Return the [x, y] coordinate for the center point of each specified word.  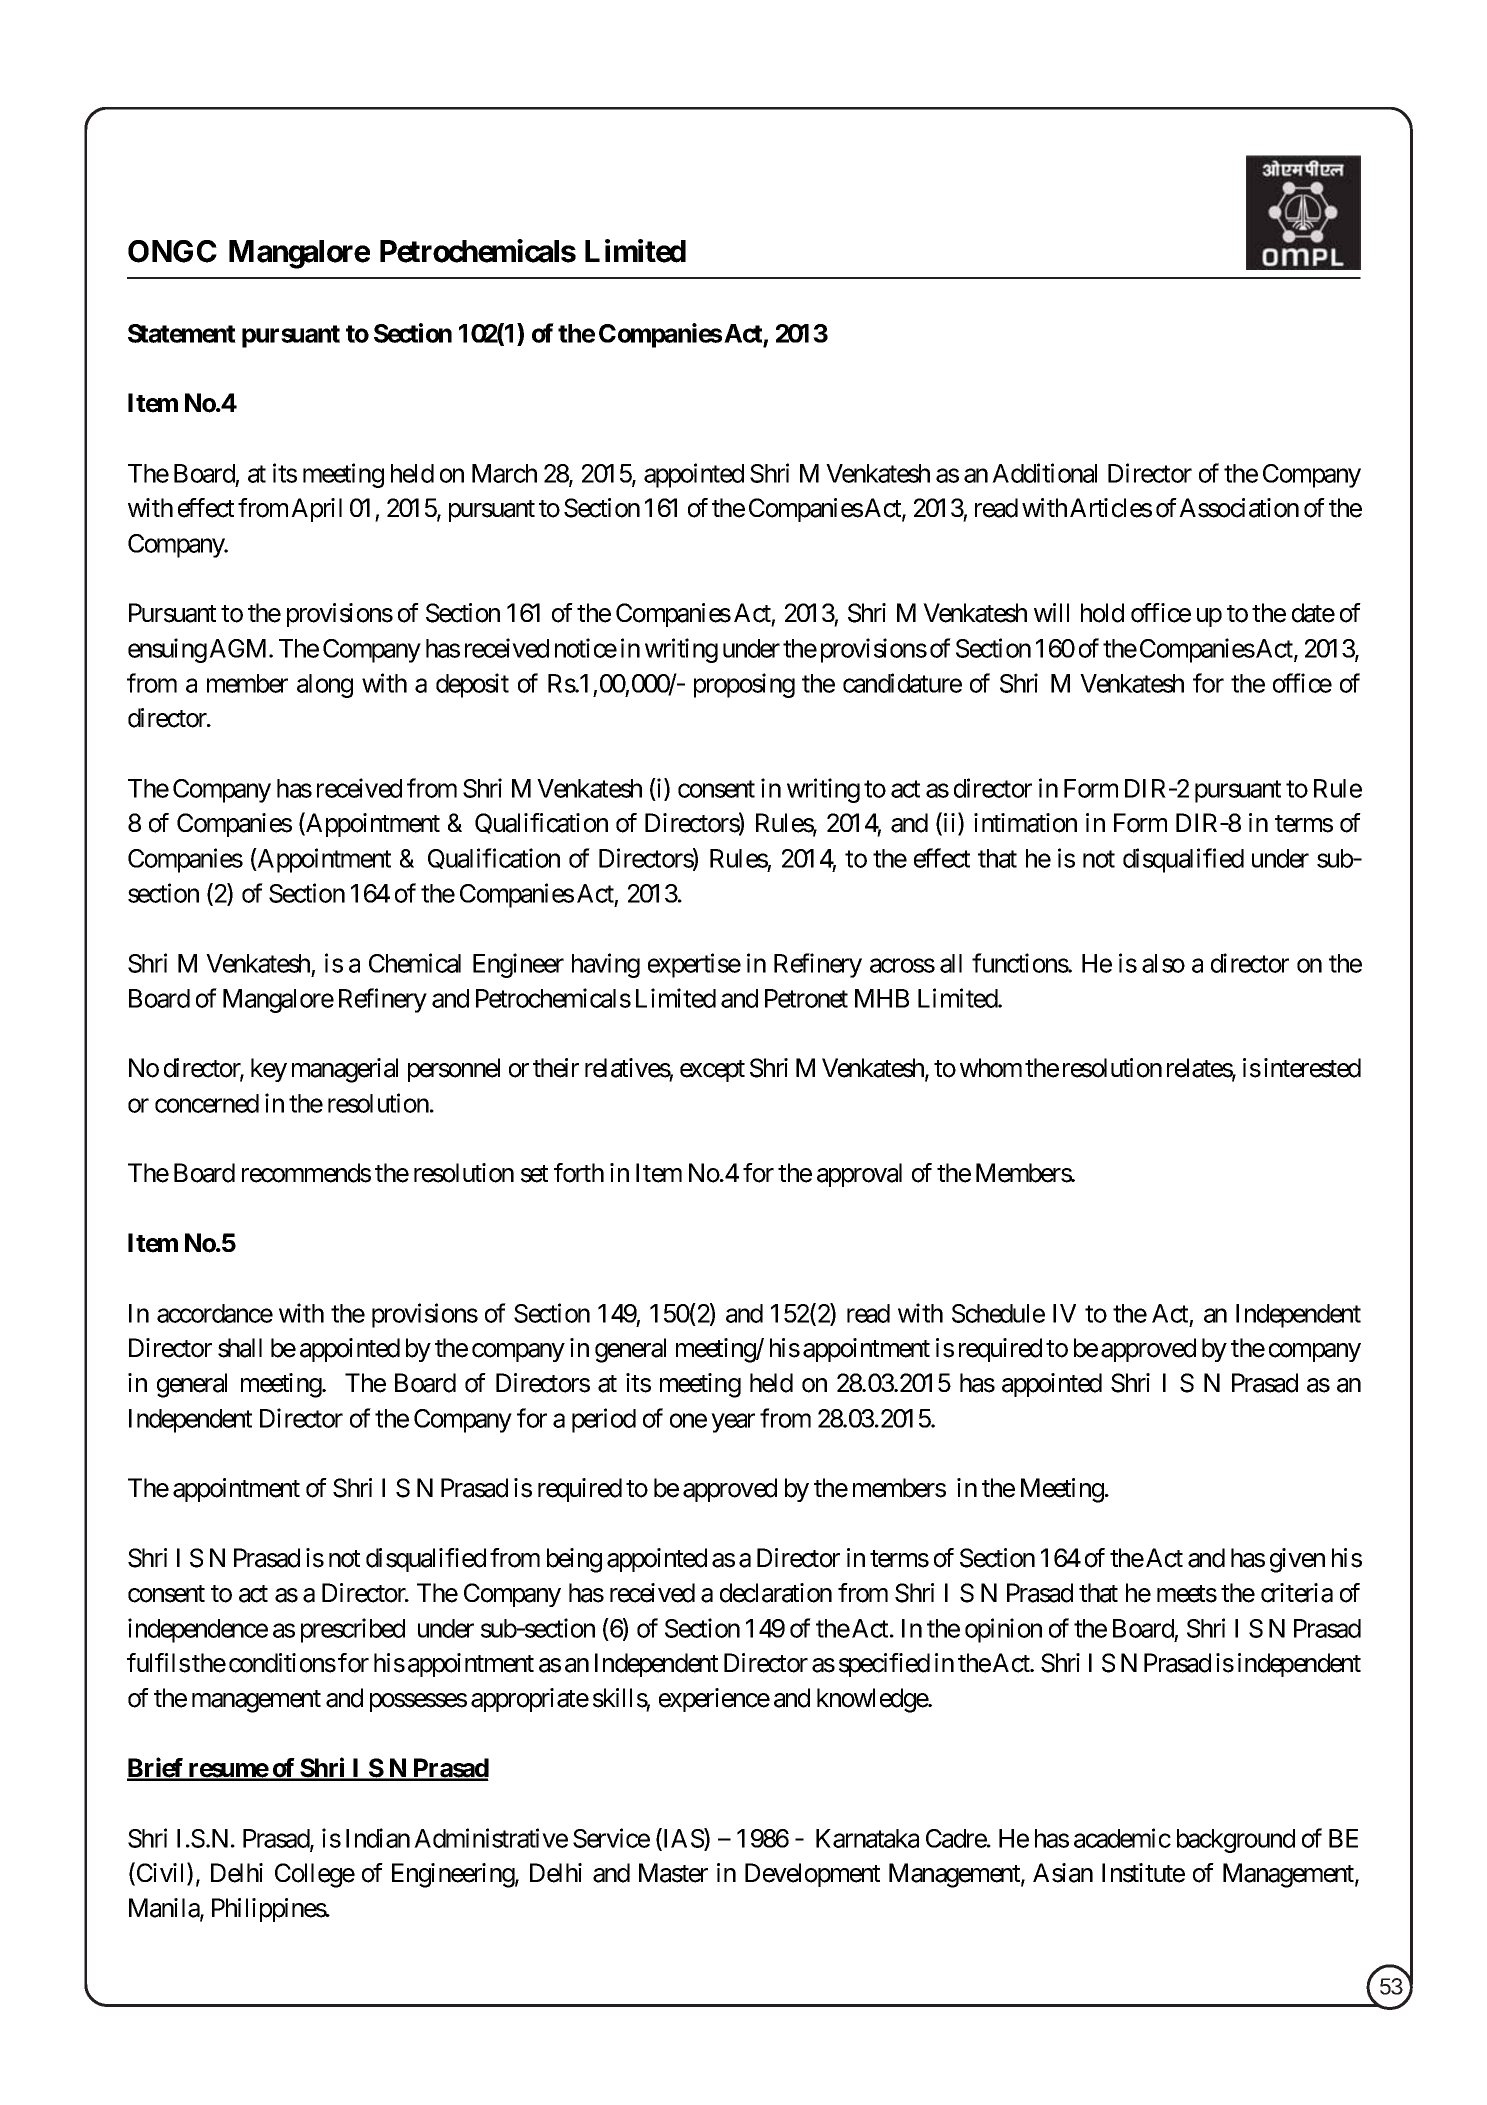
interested [1312, 1068]
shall [240, 1348]
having [606, 965]
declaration [776, 1593]
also [1163, 963]
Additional [1044, 473]
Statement [182, 333]
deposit [472, 685]
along [325, 686]
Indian [378, 1838]
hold [1102, 613]
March [504, 473]
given [1297, 1560]
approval [859, 1175]
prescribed [353, 1630]
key [269, 1070]
